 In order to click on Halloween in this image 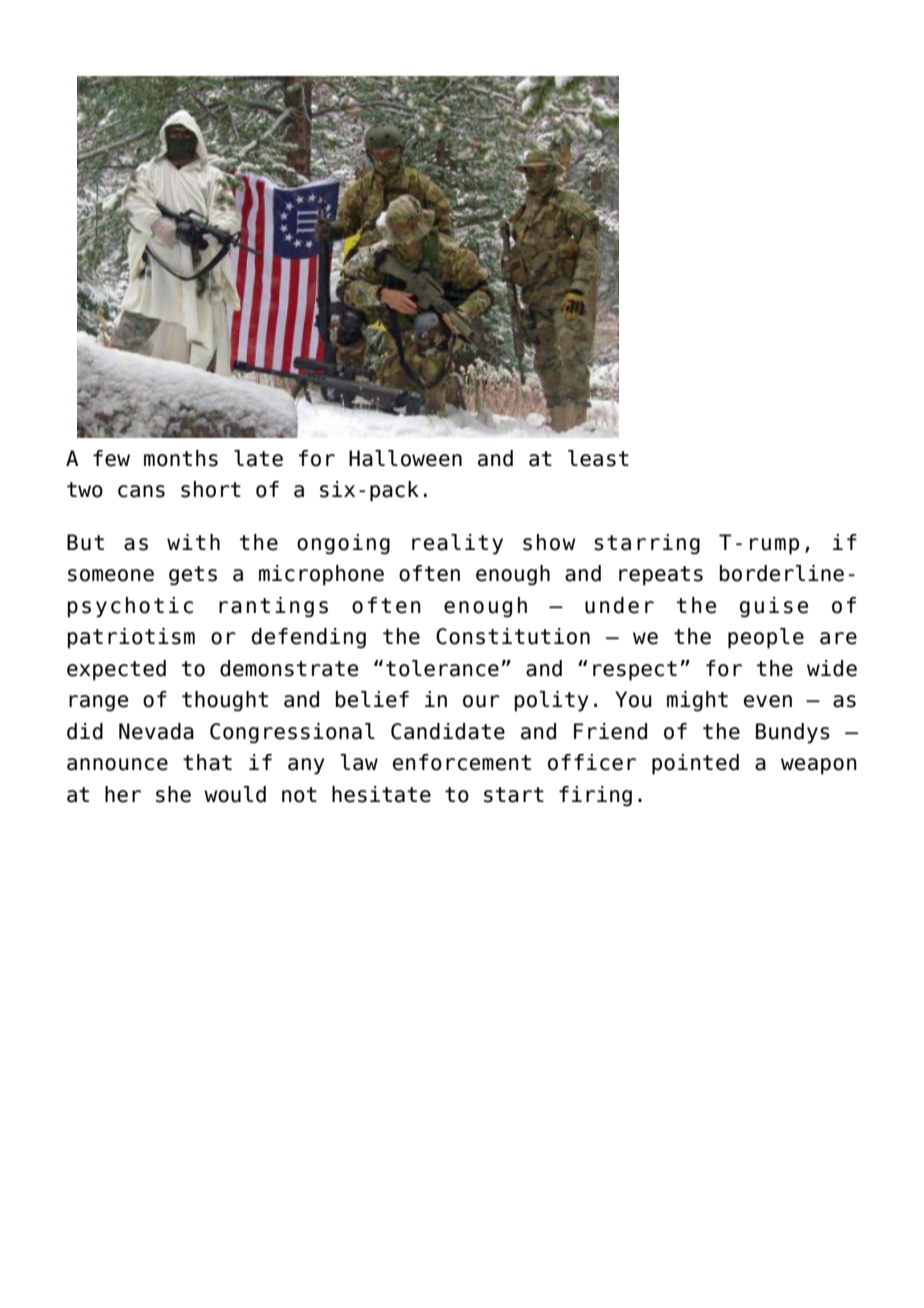, I will do `click(405, 458)`.
